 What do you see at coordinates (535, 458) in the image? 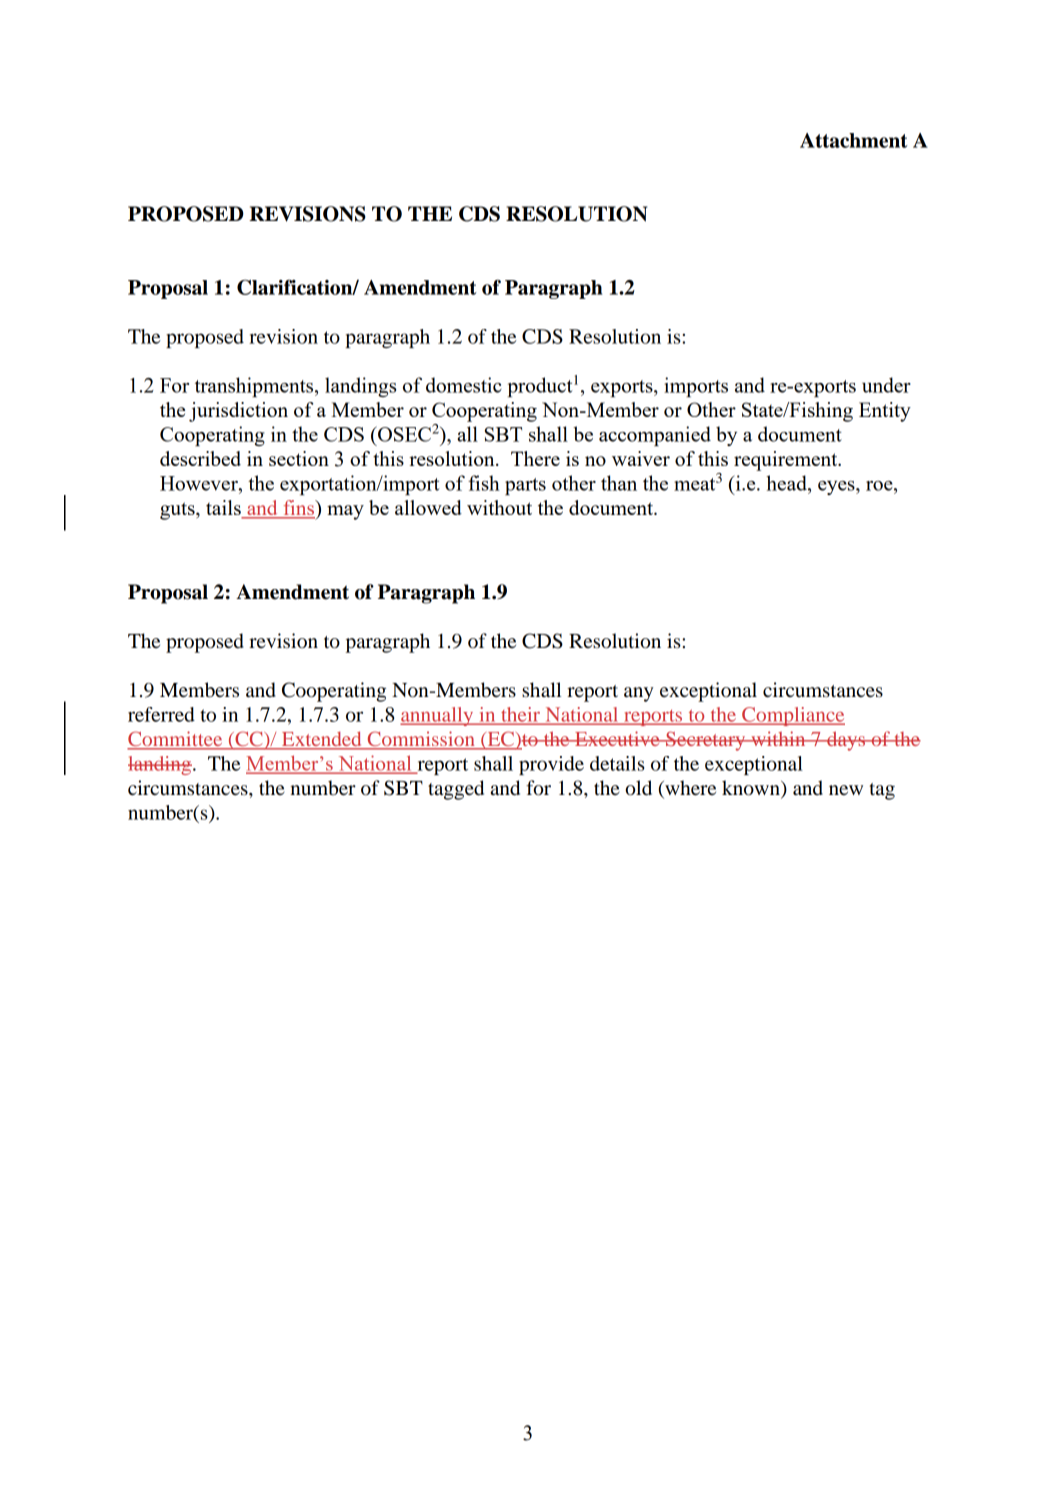
I see `There` at bounding box center [535, 458].
